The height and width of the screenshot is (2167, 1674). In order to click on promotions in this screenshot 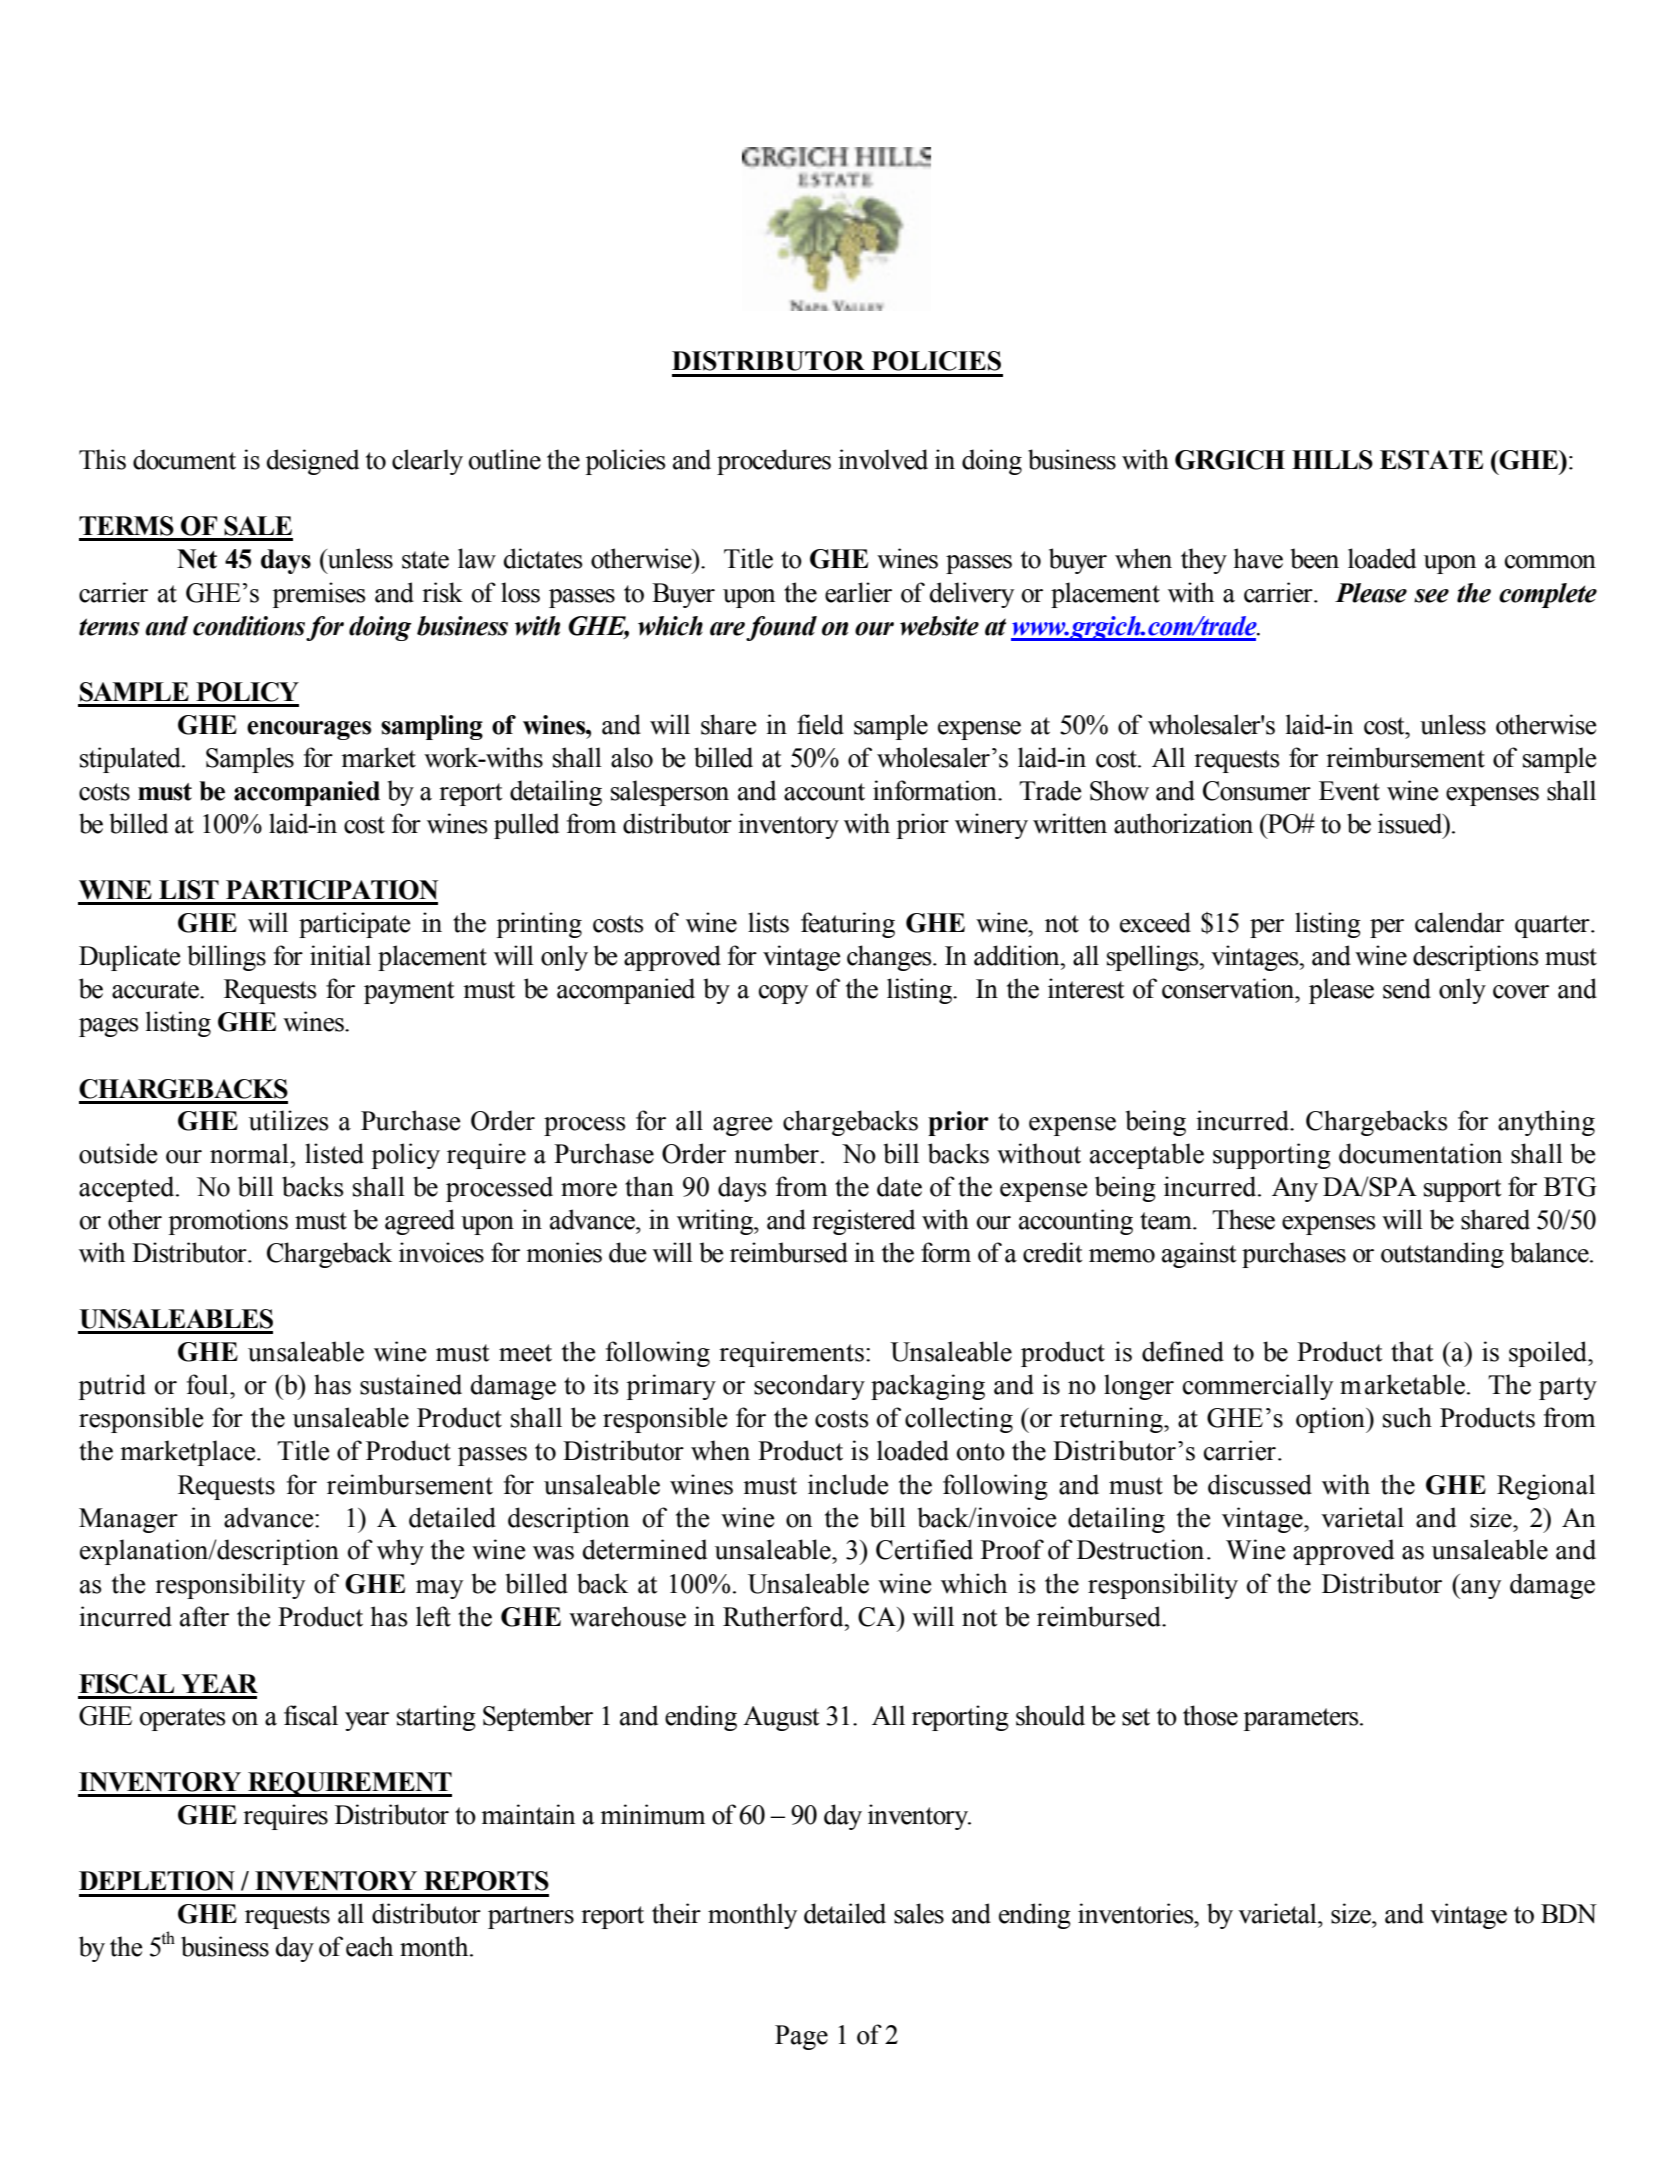, I will do `click(228, 1222)`.
